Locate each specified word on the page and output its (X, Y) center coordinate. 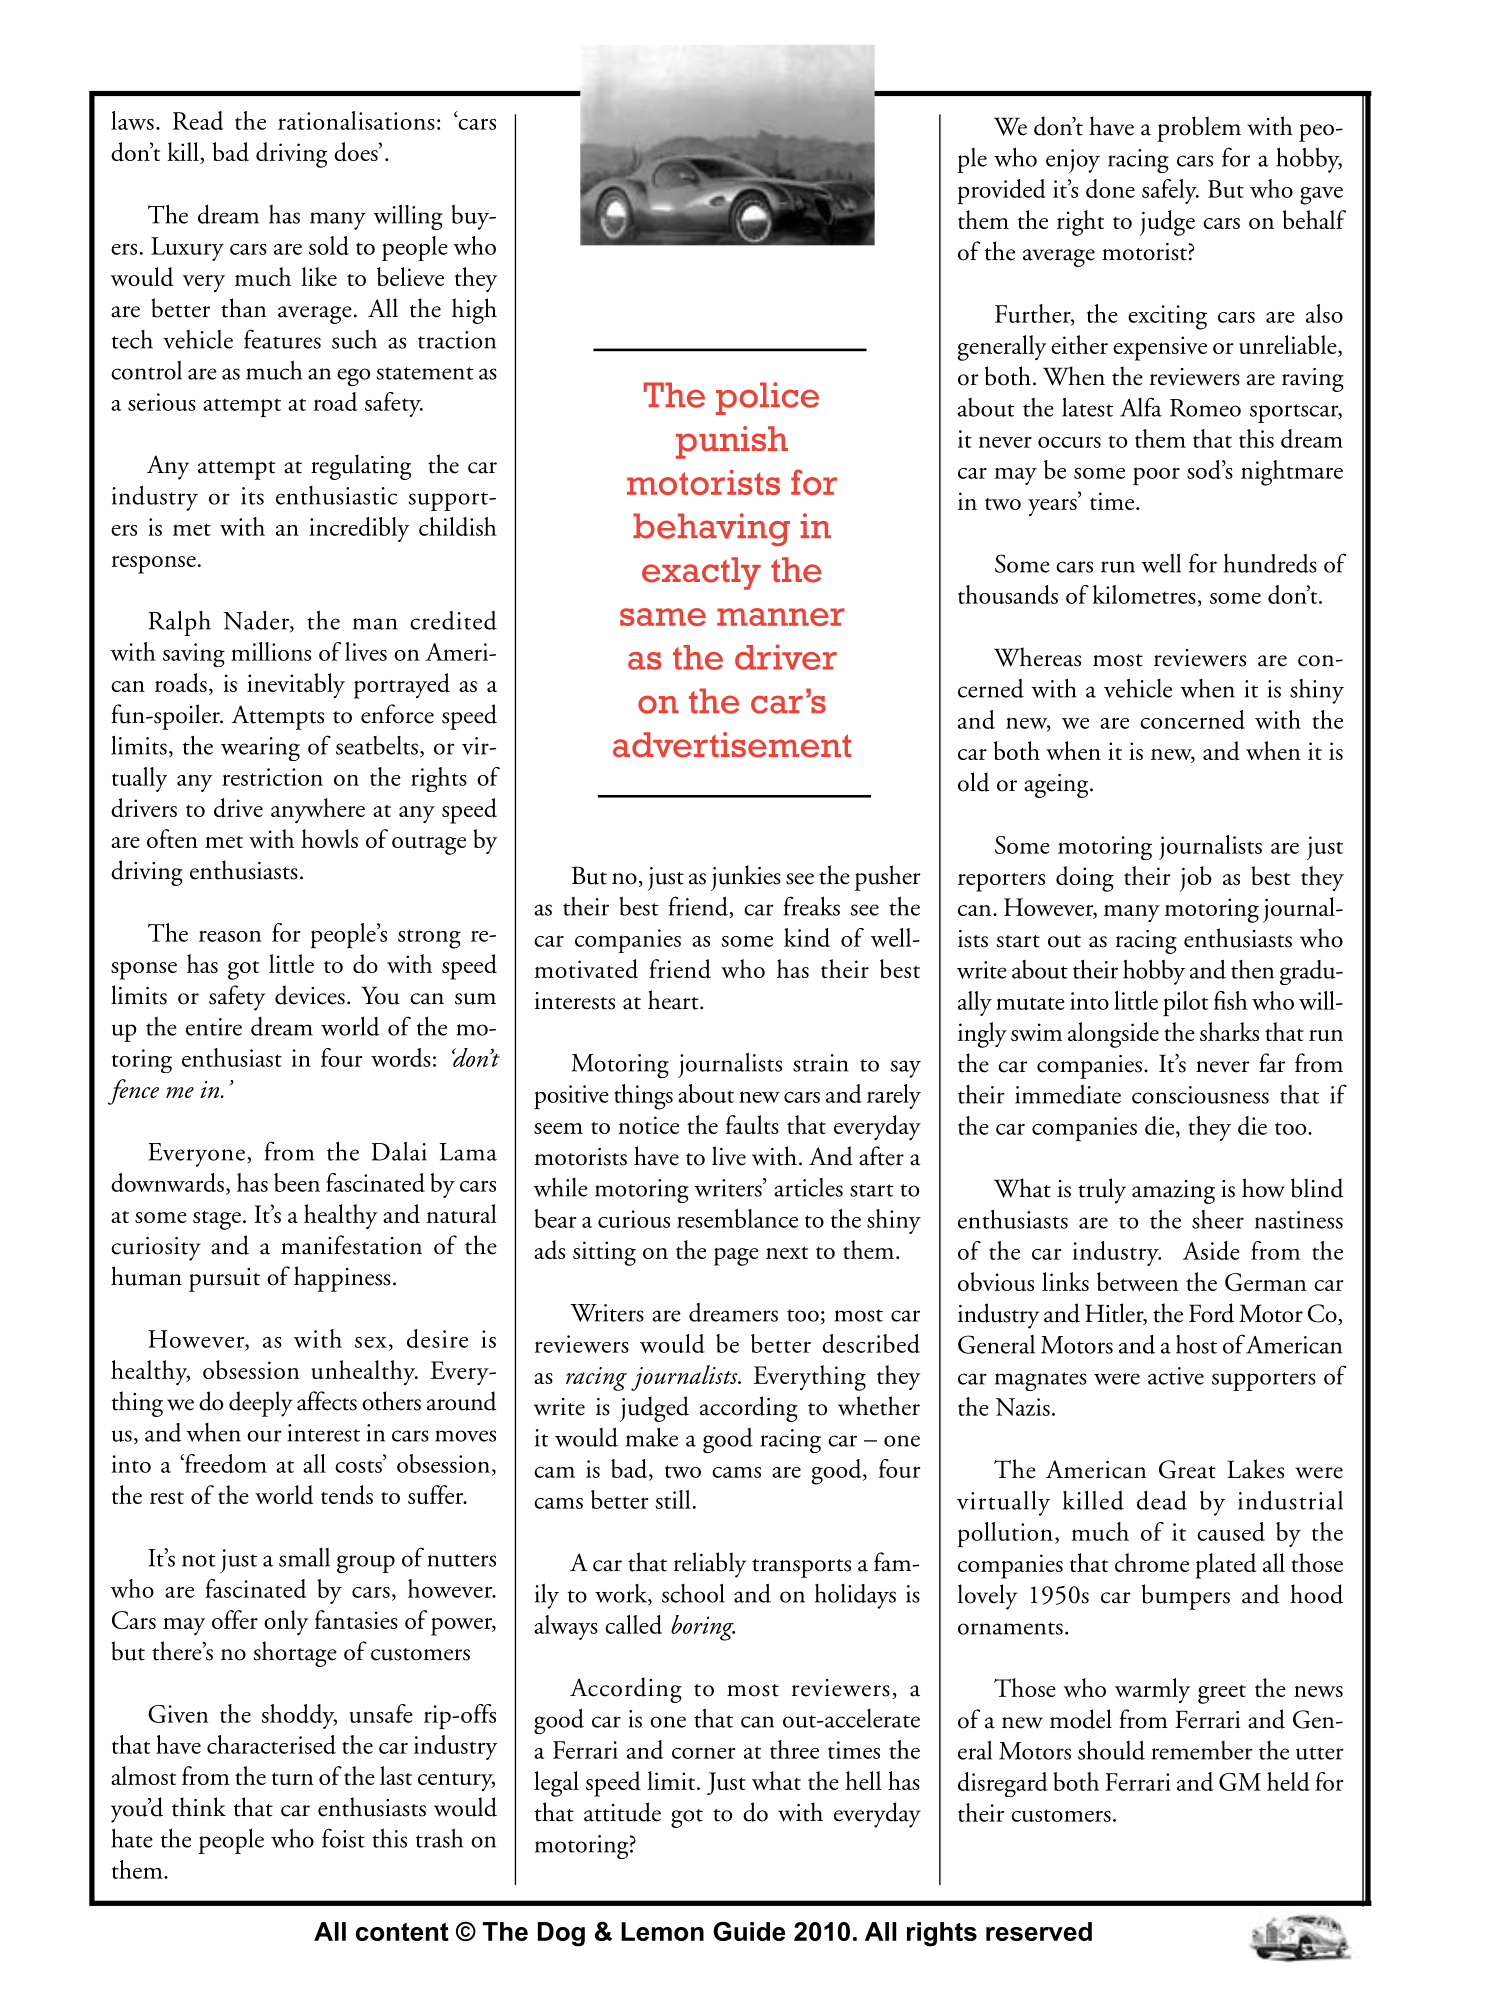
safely (1170, 191)
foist (343, 1838)
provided (1002, 192)
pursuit (224, 1280)
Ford (1211, 1313)
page (736, 1257)
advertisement (732, 745)
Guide (749, 1931)
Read (198, 120)
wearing (260, 749)
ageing (1057, 786)
